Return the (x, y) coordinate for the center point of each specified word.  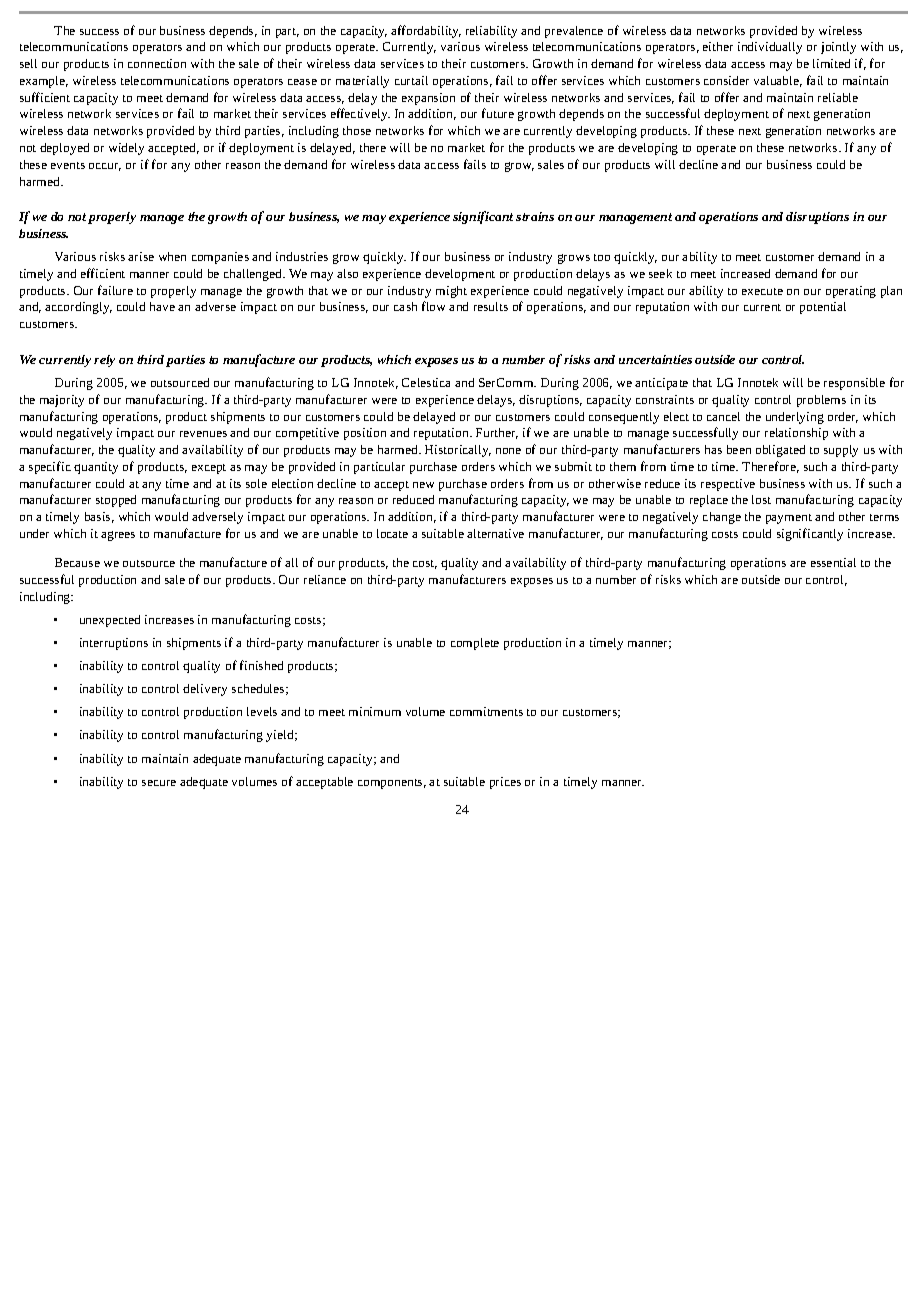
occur (105, 167)
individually (770, 48)
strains (535, 216)
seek (660, 273)
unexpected (110, 621)
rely (104, 361)
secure (159, 783)
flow (433, 306)
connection (157, 63)
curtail (411, 80)
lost (761, 499)
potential (823, 308)
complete (475, 644)
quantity (96, 468)
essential (833, 562)
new (423, 485)
